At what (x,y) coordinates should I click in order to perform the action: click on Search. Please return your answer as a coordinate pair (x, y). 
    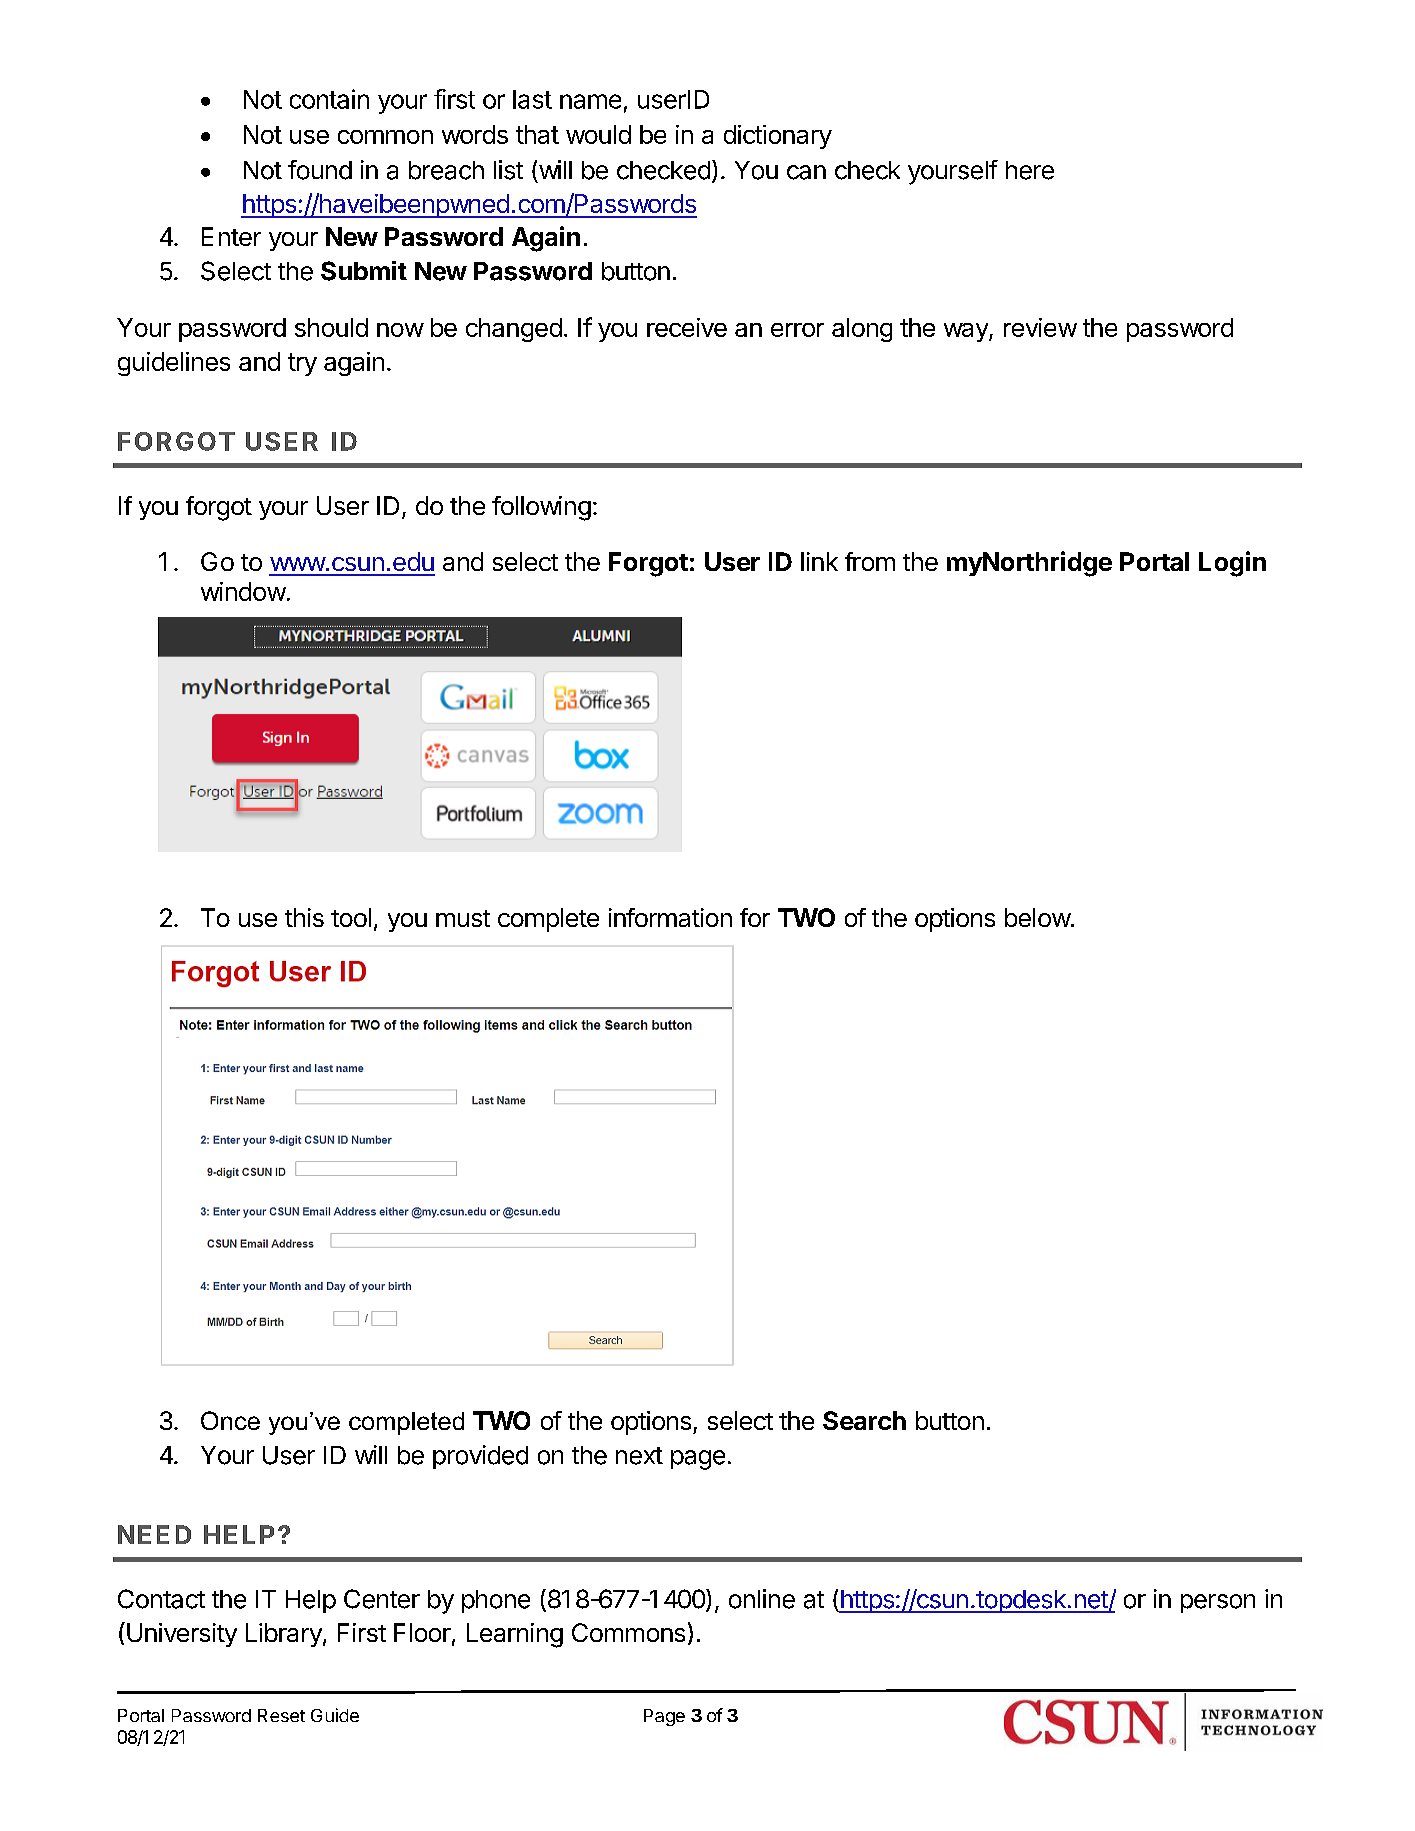
    Looking at the image, I should click on (864, 1420).
